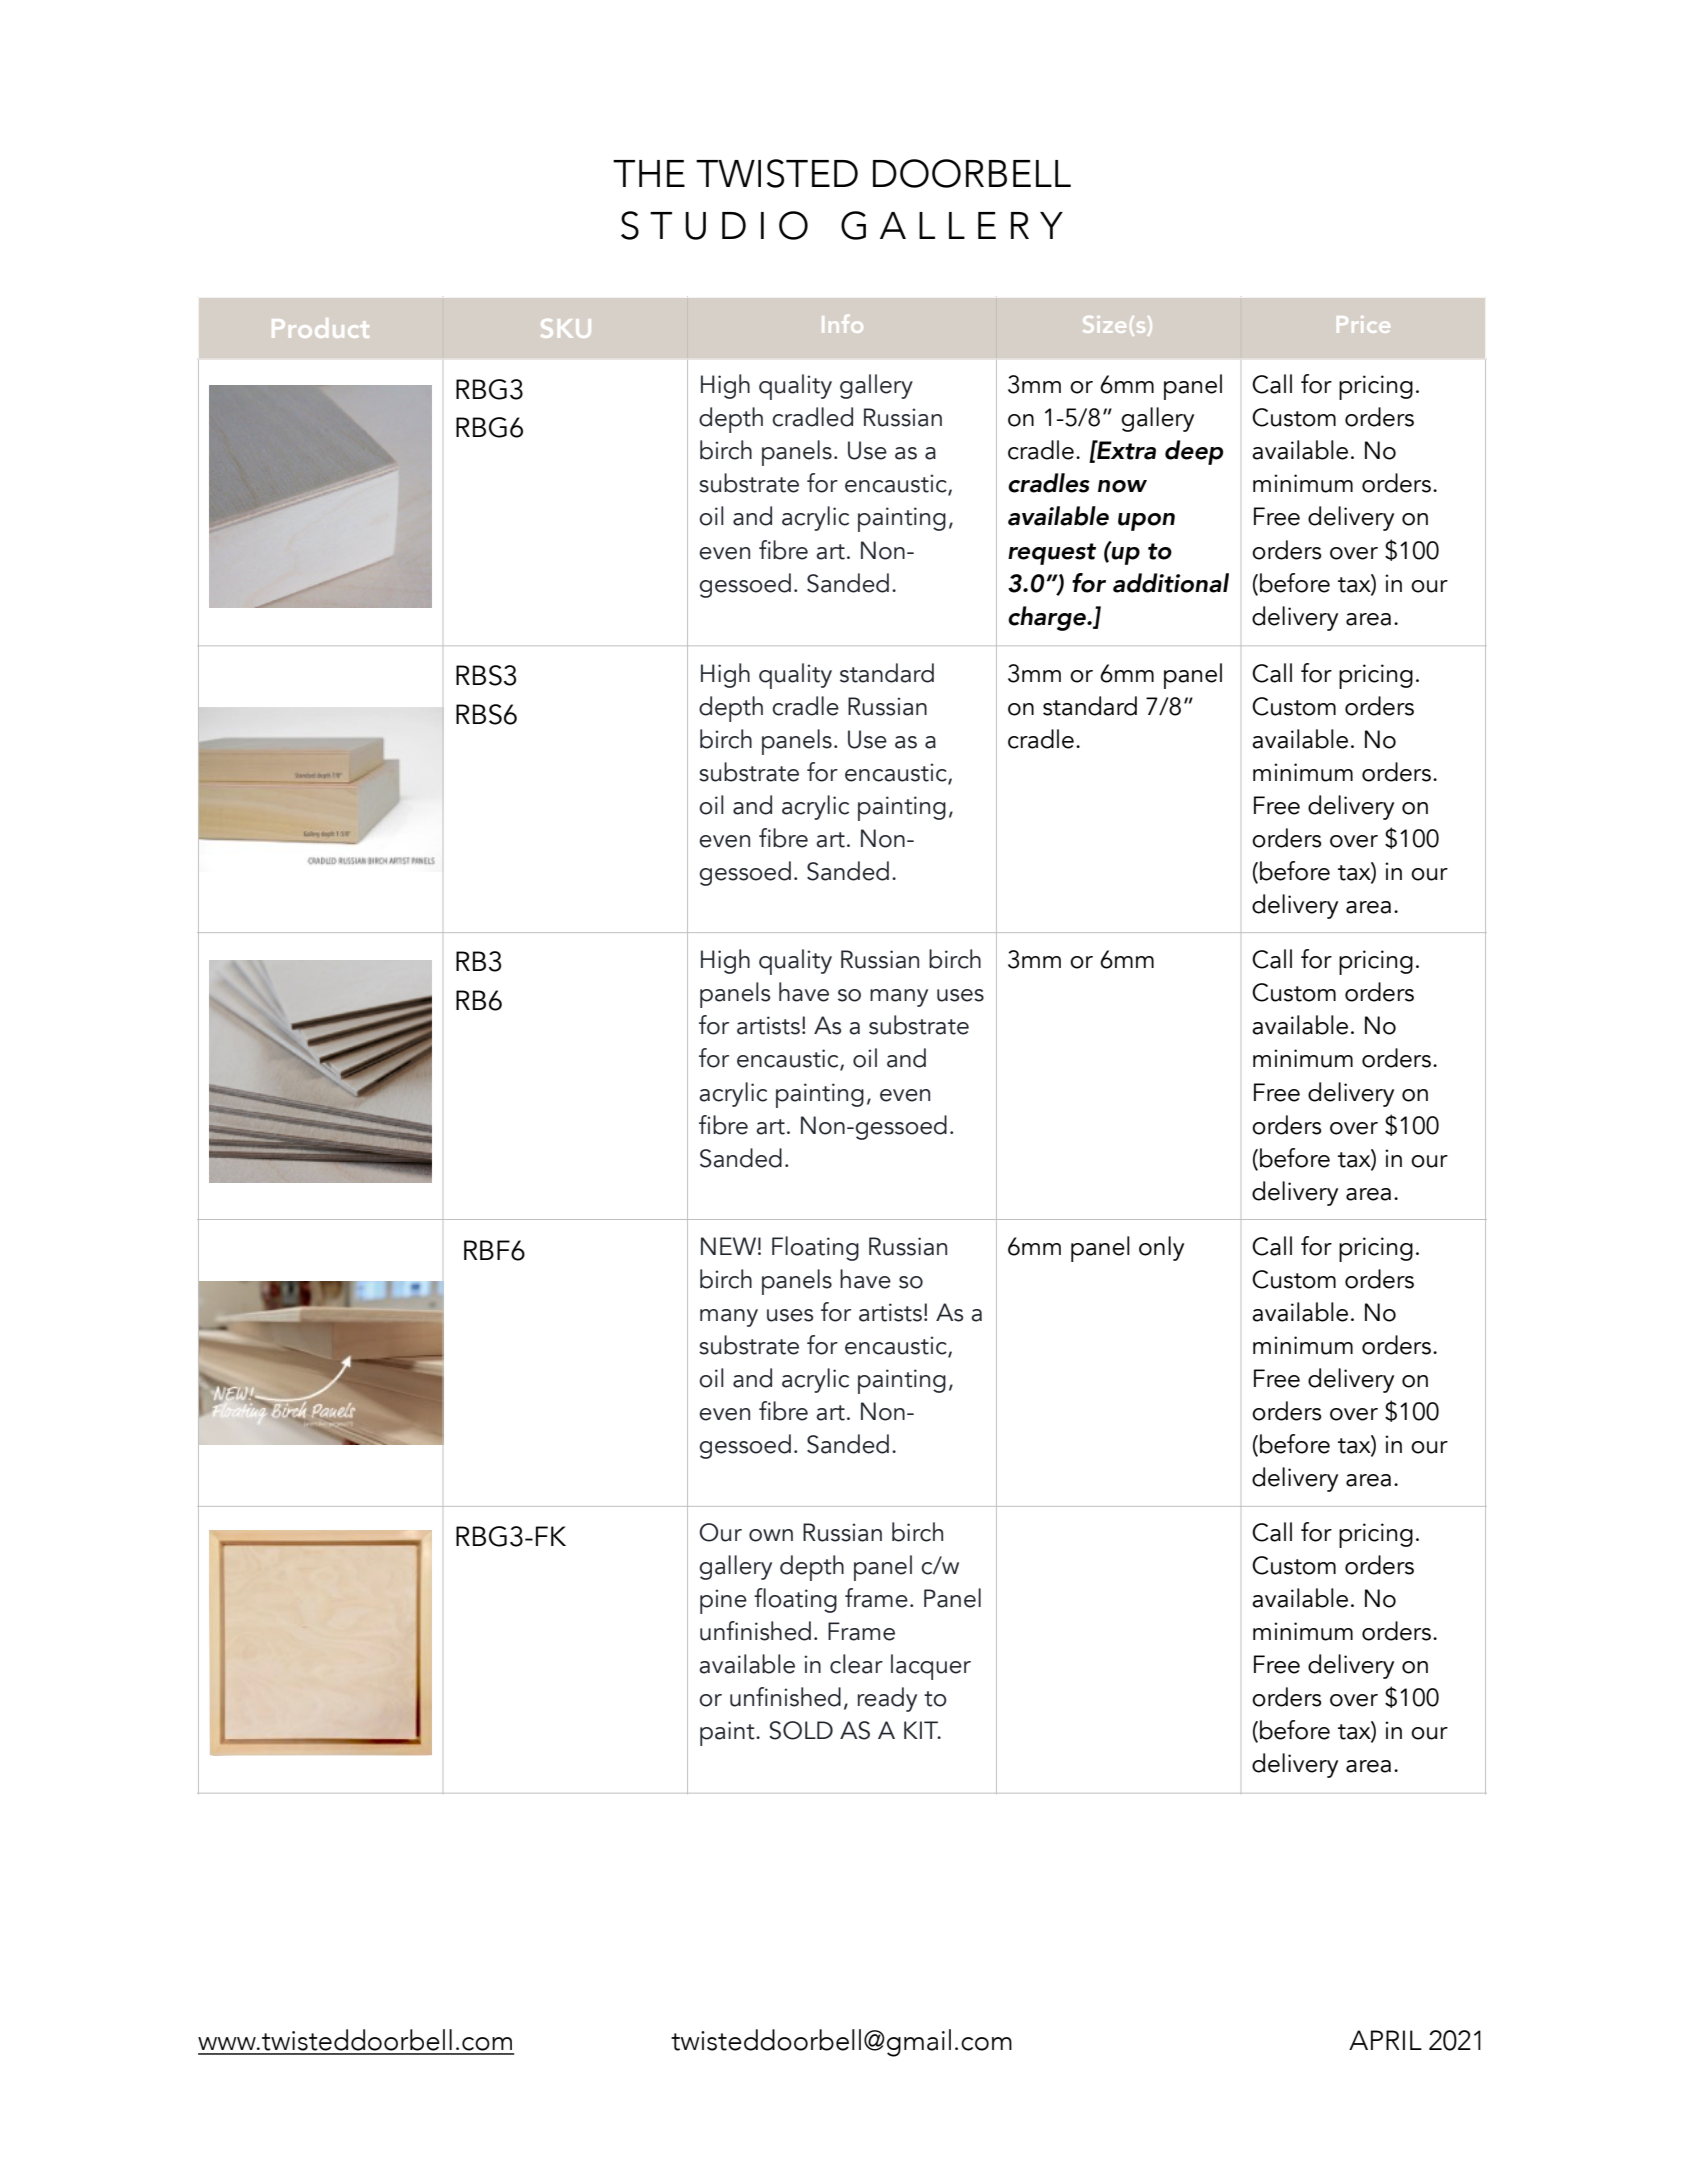 The image size is (1684, 2179). Describe the element at coordinates (771, 1535) in the screenshot. I see `own` at that location.
